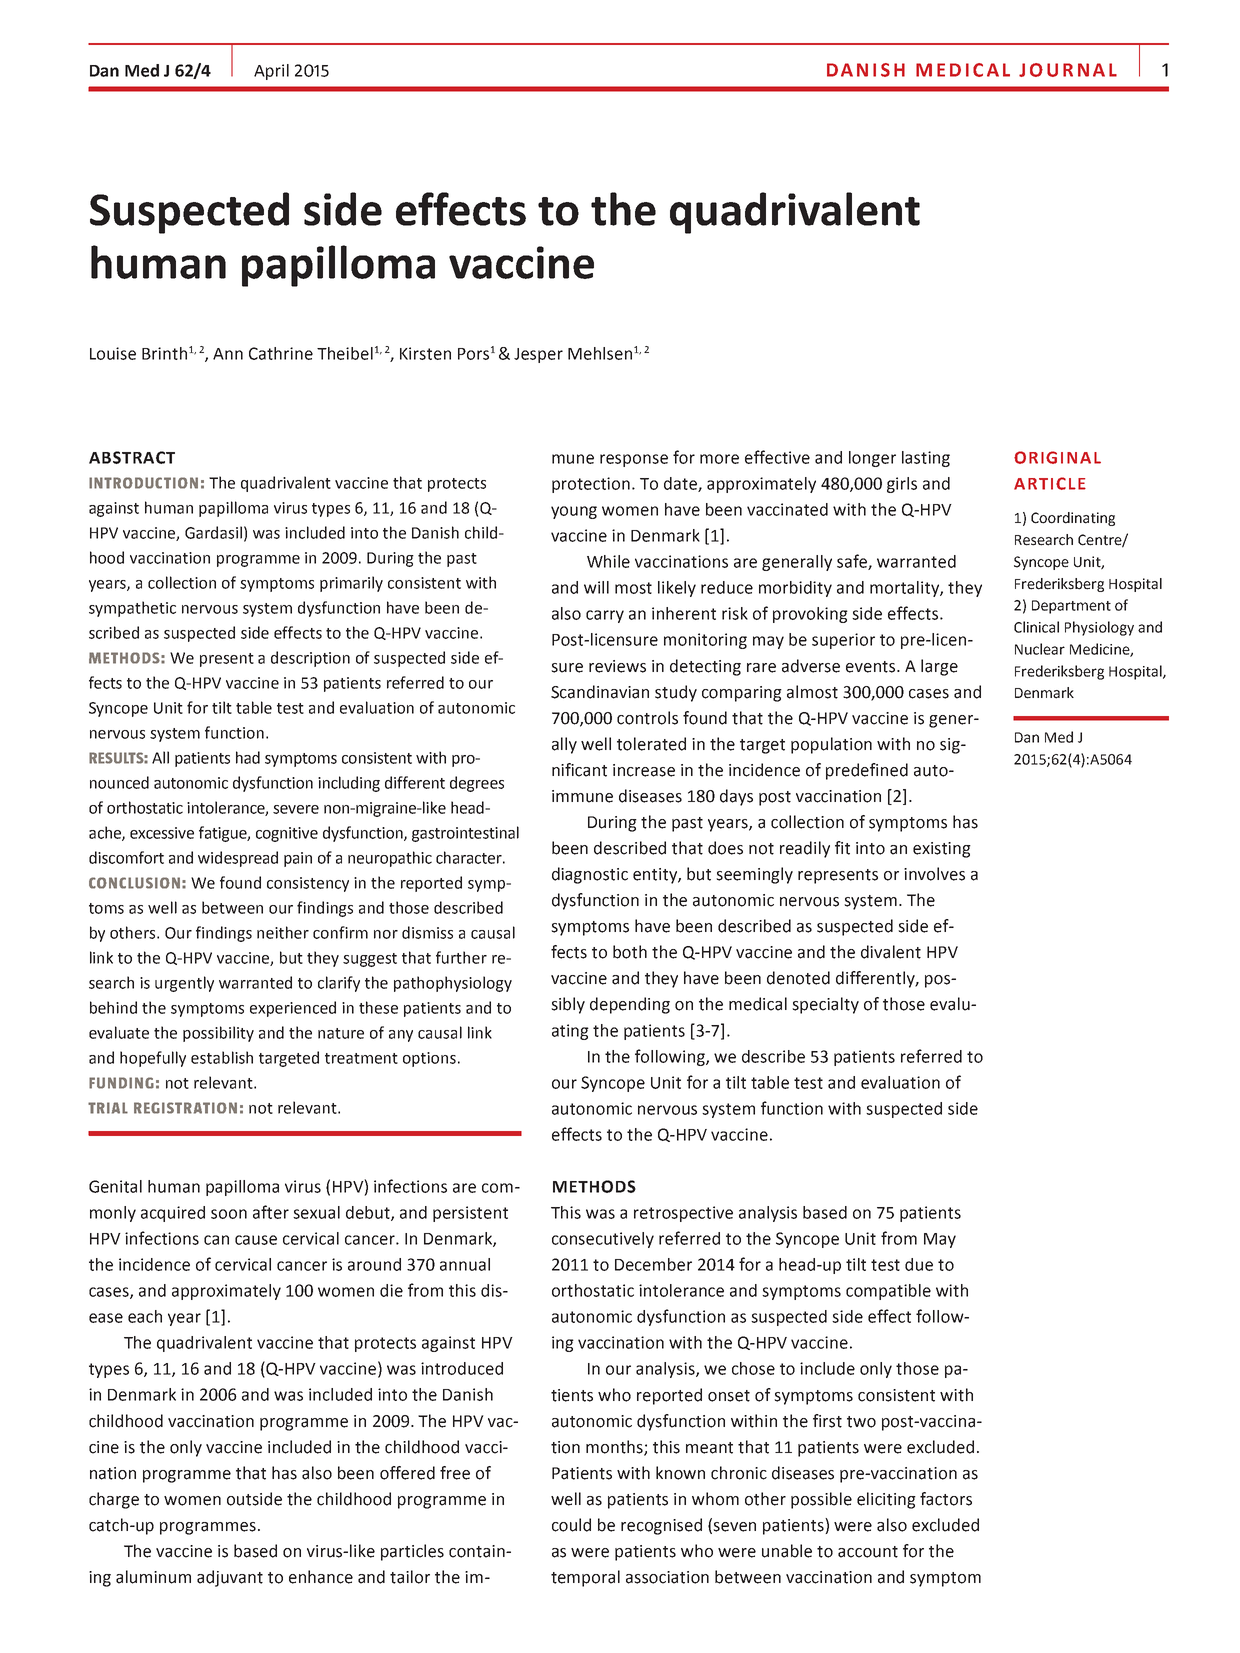 The width and height of the screenshot is (1240, 1653). Describe the element at coordinates (926, 459) in the screenshot. I see `lasting` at that location.
